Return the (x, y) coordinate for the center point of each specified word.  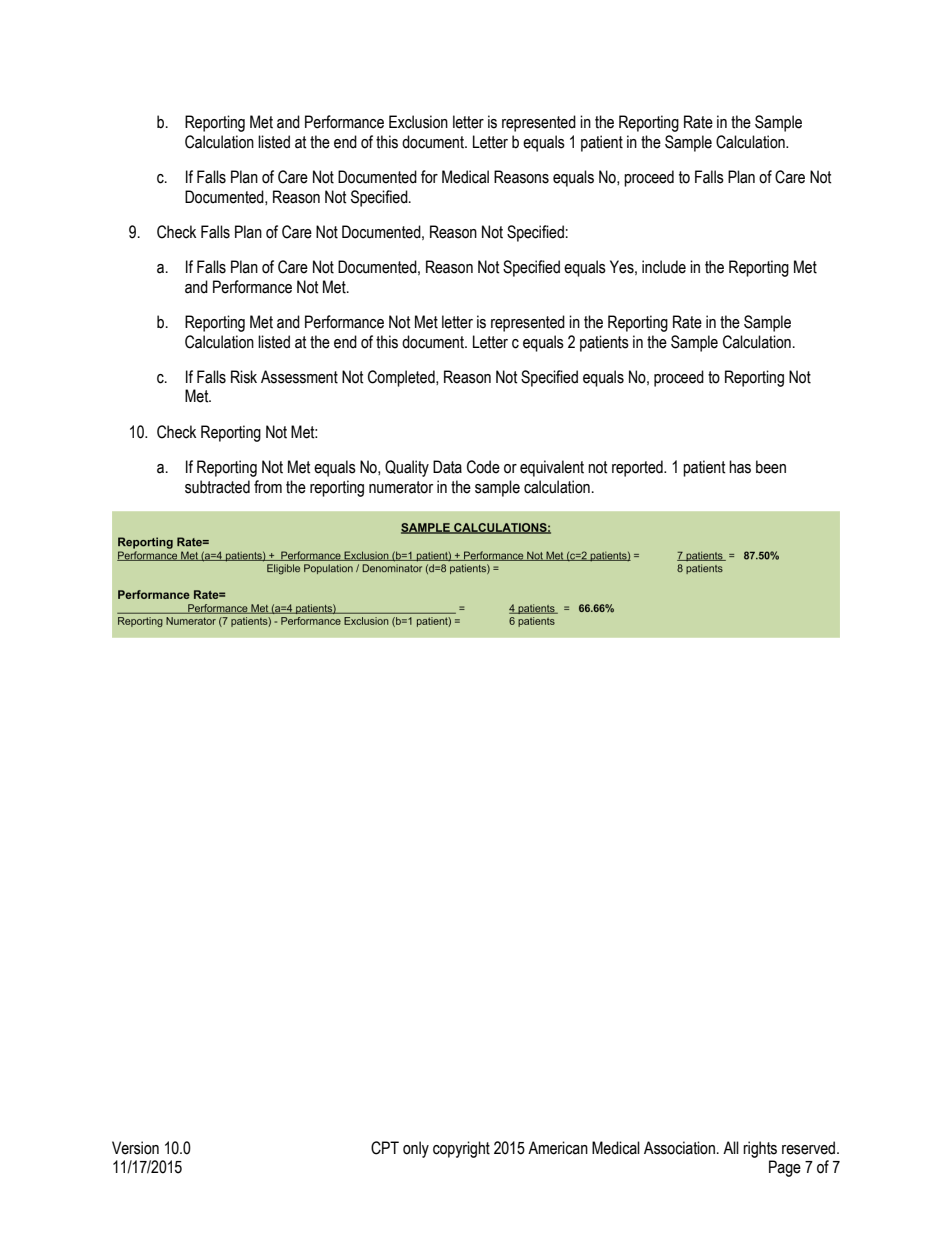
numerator (401, 487)
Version (135, 1148)
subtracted (217, 487)
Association (679, 1148)
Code (483, 467)
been (771, 467)
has (740, 467)
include (664, 267)
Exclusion (418, 122)
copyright (461, 1149)
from (268, 487)
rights (760, 1149)
